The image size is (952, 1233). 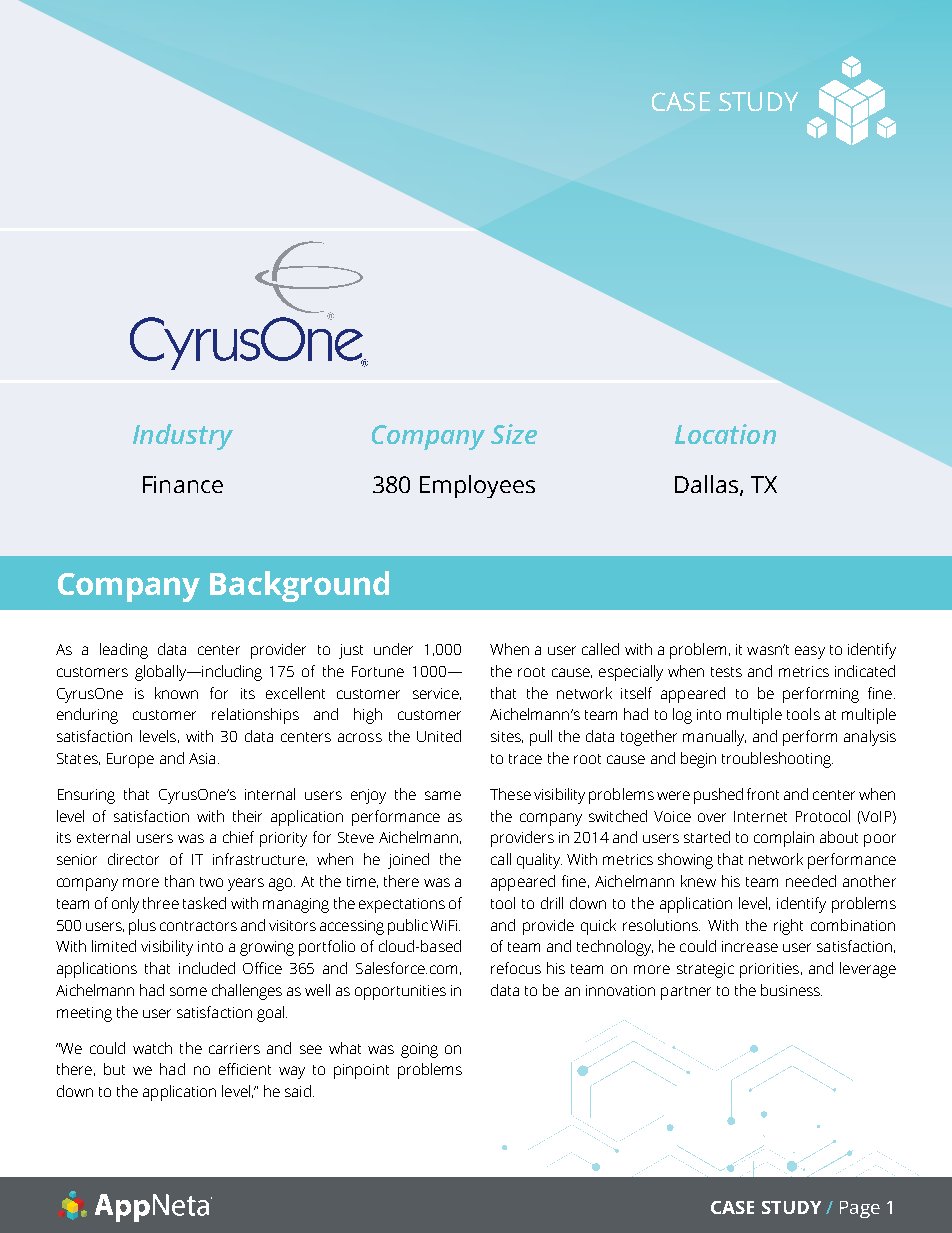 What do you see at coordinates (124, 651) in the screenshot?
I see `leading` at bounding box center [124, 651].
